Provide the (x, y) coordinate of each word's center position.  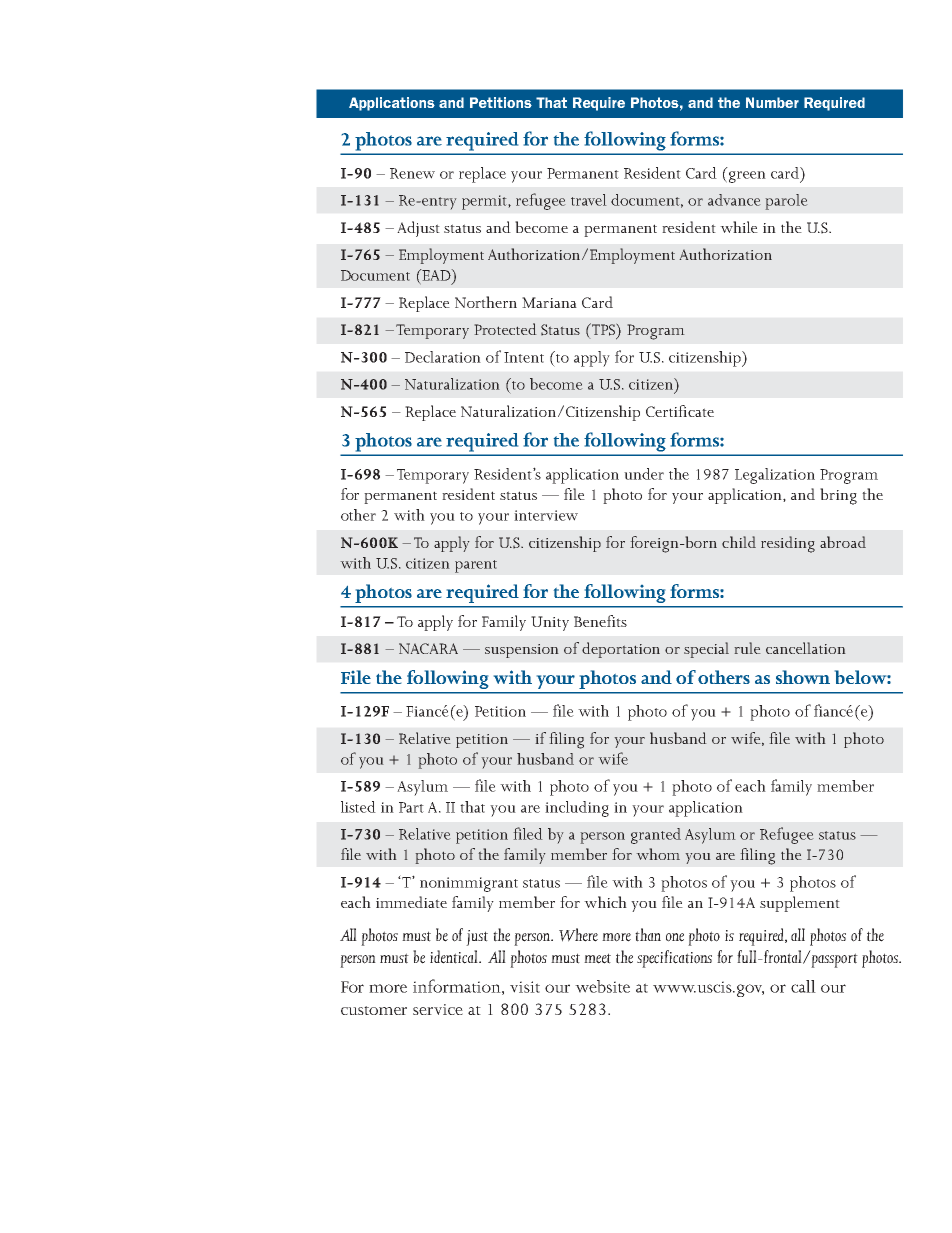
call (803, 986)
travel (589, 200)
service (438, 1009)
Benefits (600, 621)
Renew (412, 173)
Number (772, 102)
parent (476, 566)
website (602, 986)
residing (788, 544)
